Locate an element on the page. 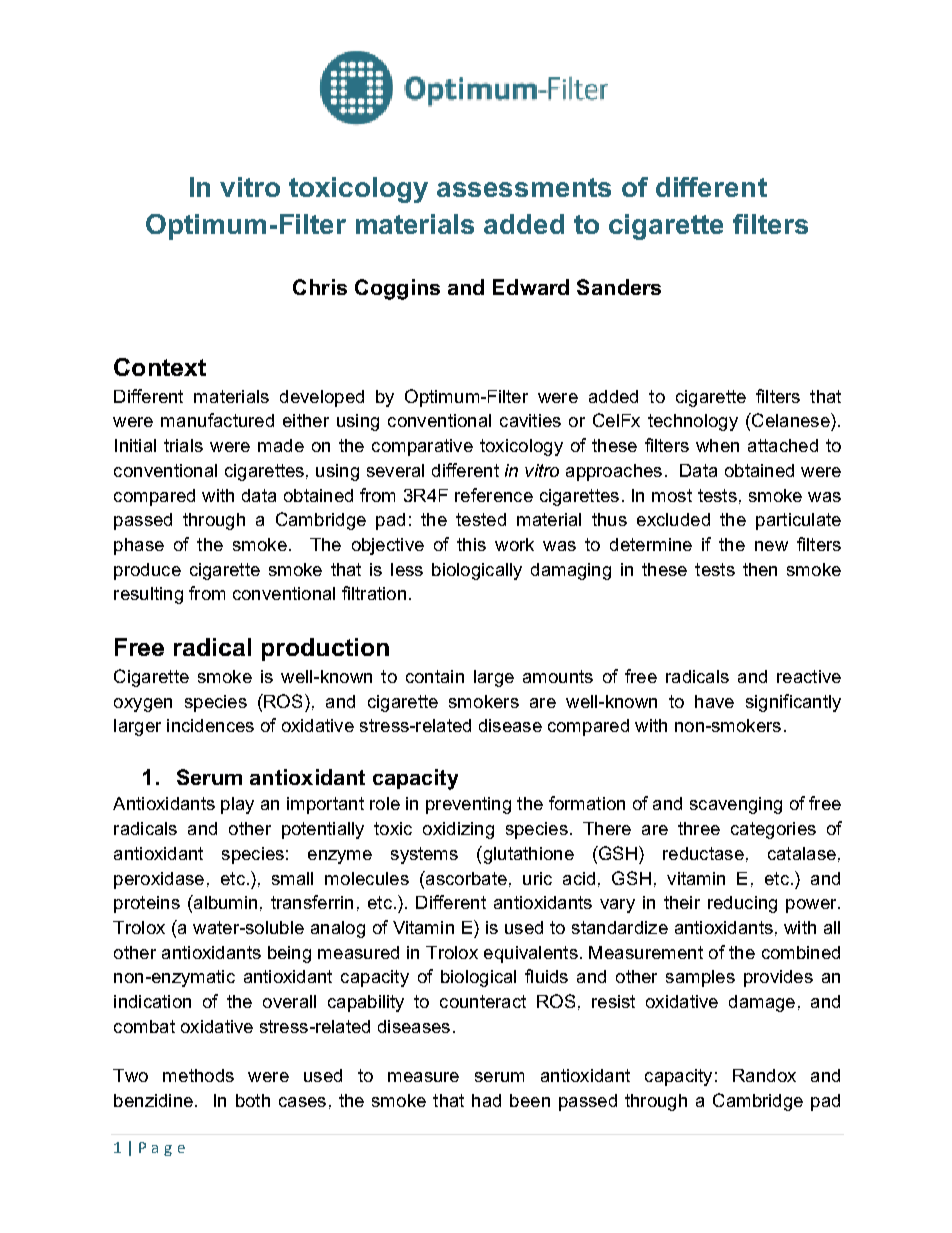 The image size is (952, 1233). Chris is located at coordinates (320, 287).
